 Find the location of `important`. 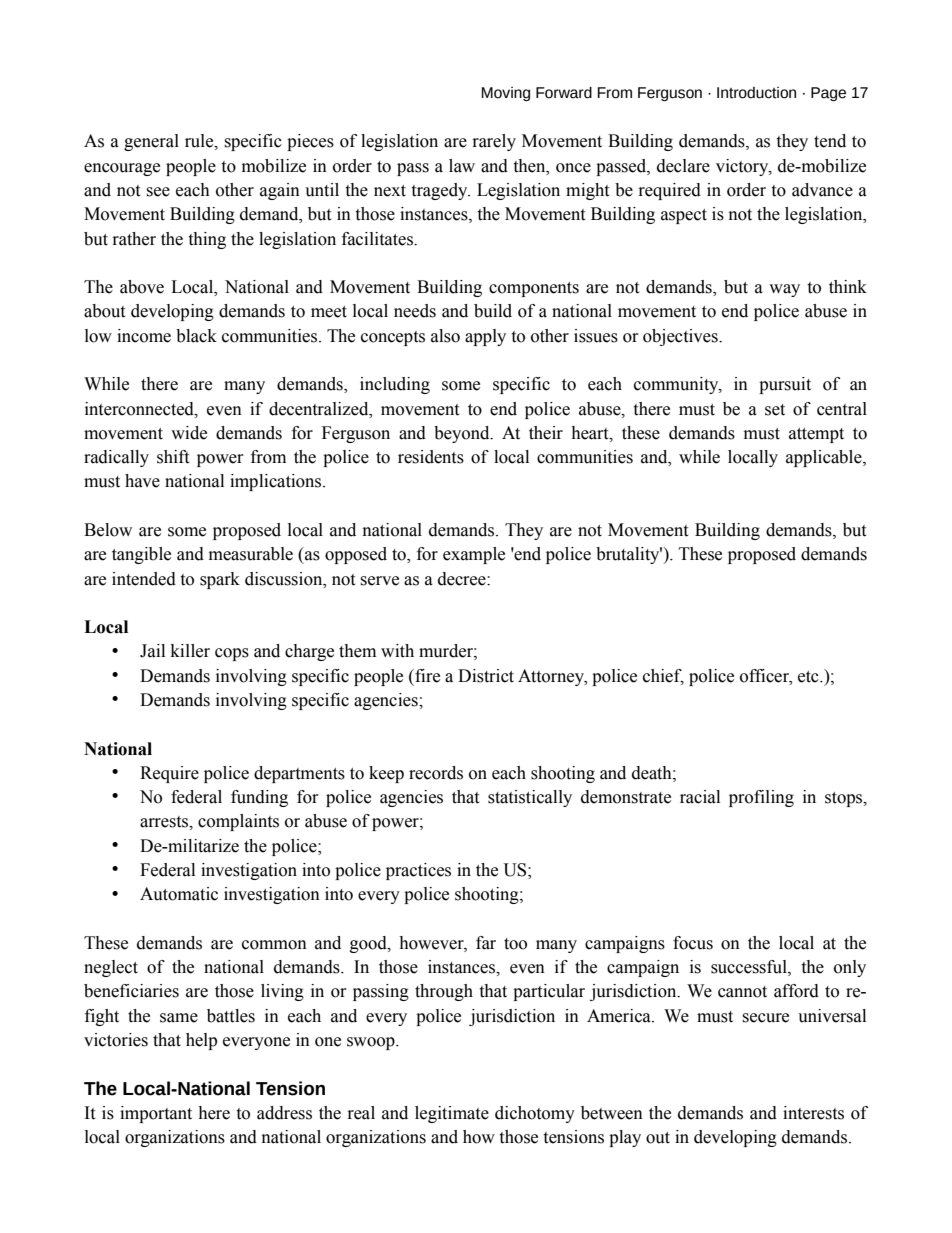

important is located at coordinates (156, 1114).
